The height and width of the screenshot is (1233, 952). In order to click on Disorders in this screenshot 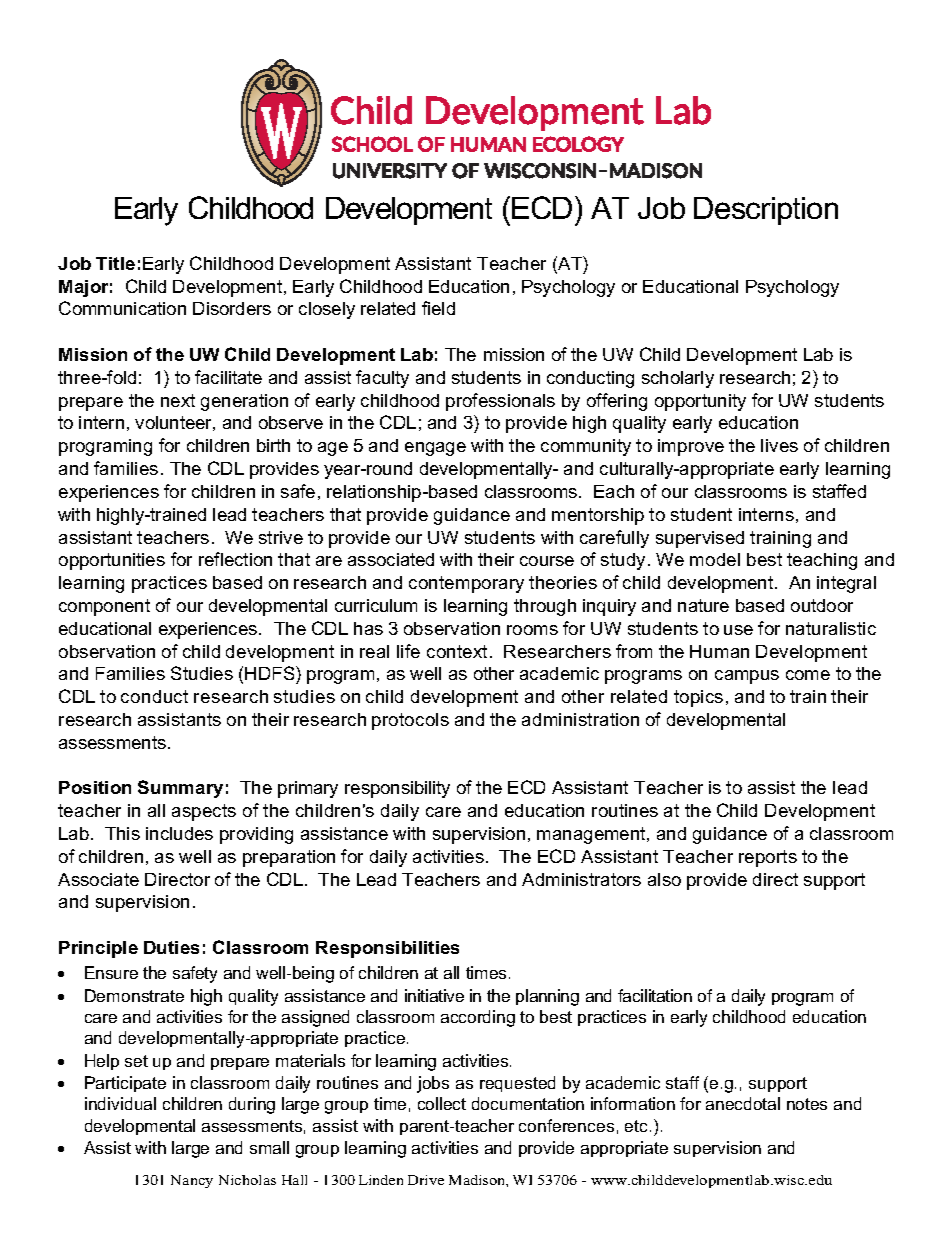, I will do `click(232, 308)`.
